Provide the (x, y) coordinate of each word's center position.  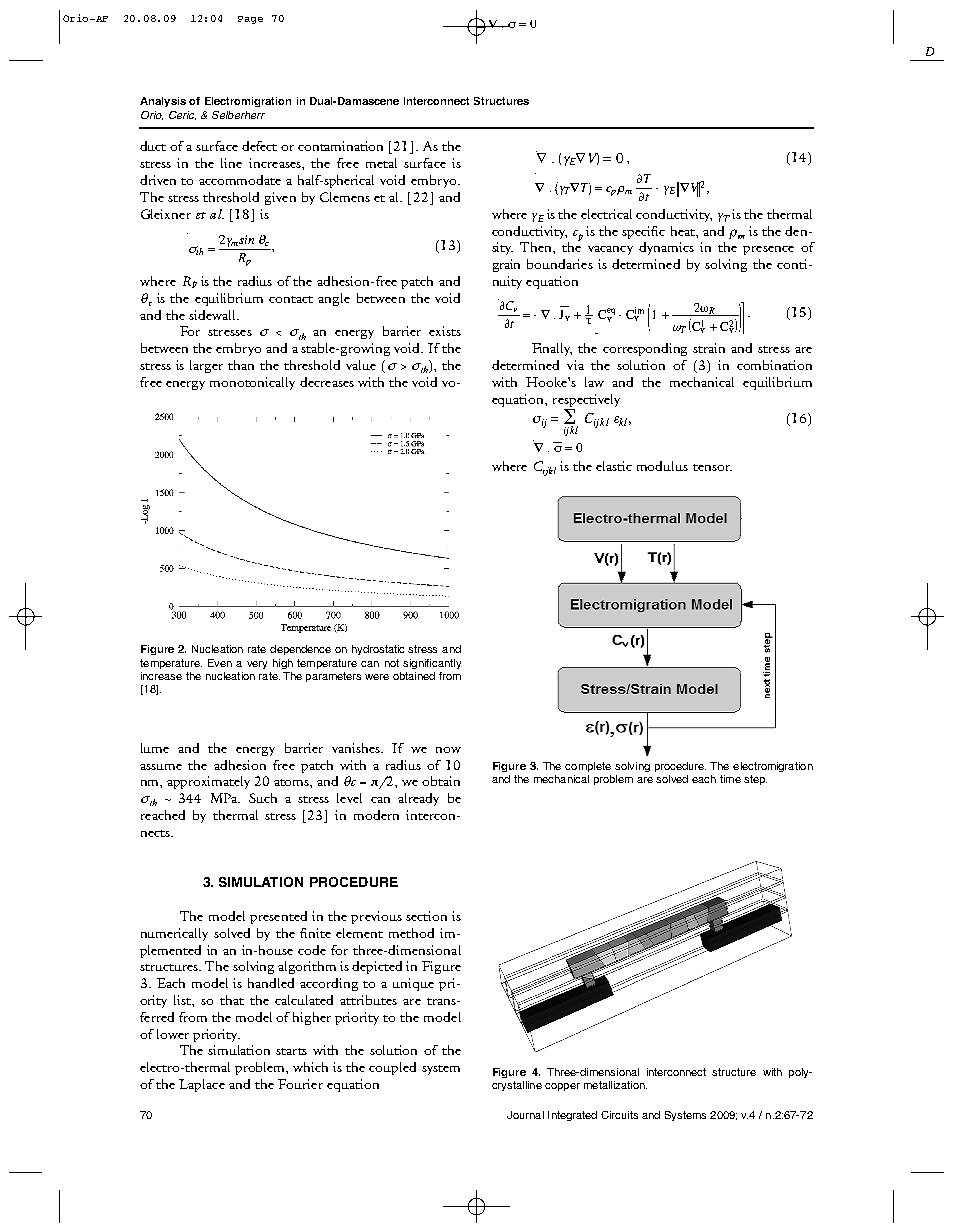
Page (250, 20)
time (730, 779)
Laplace (202, 1085)
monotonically (252, 383)
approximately (208, 782)
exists (445, 331)
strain (709, 348)
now (448, 750)
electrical (606, 214)
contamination (340, 146)
